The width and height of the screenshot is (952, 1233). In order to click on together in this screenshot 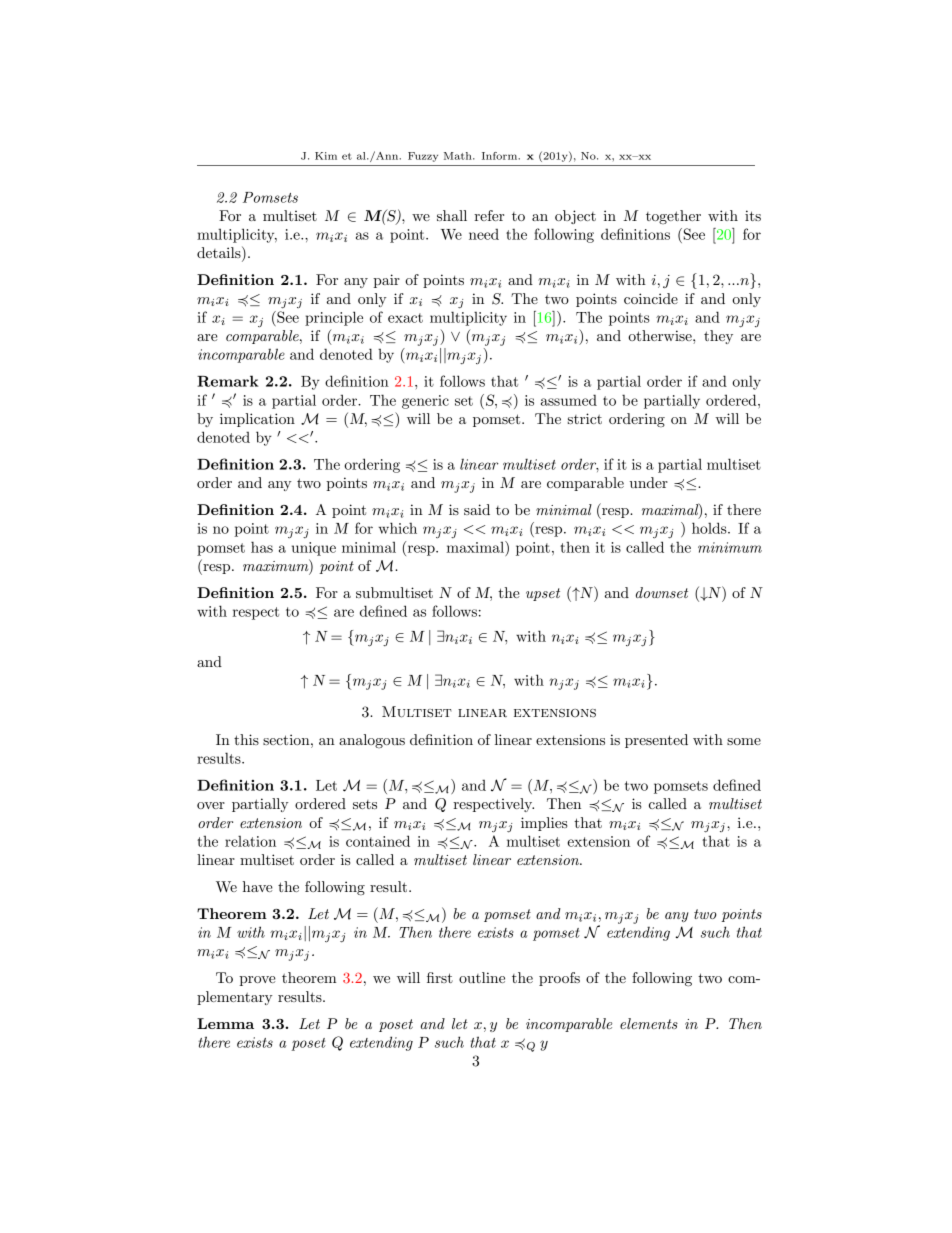, I will do `click(673, 217)`.
